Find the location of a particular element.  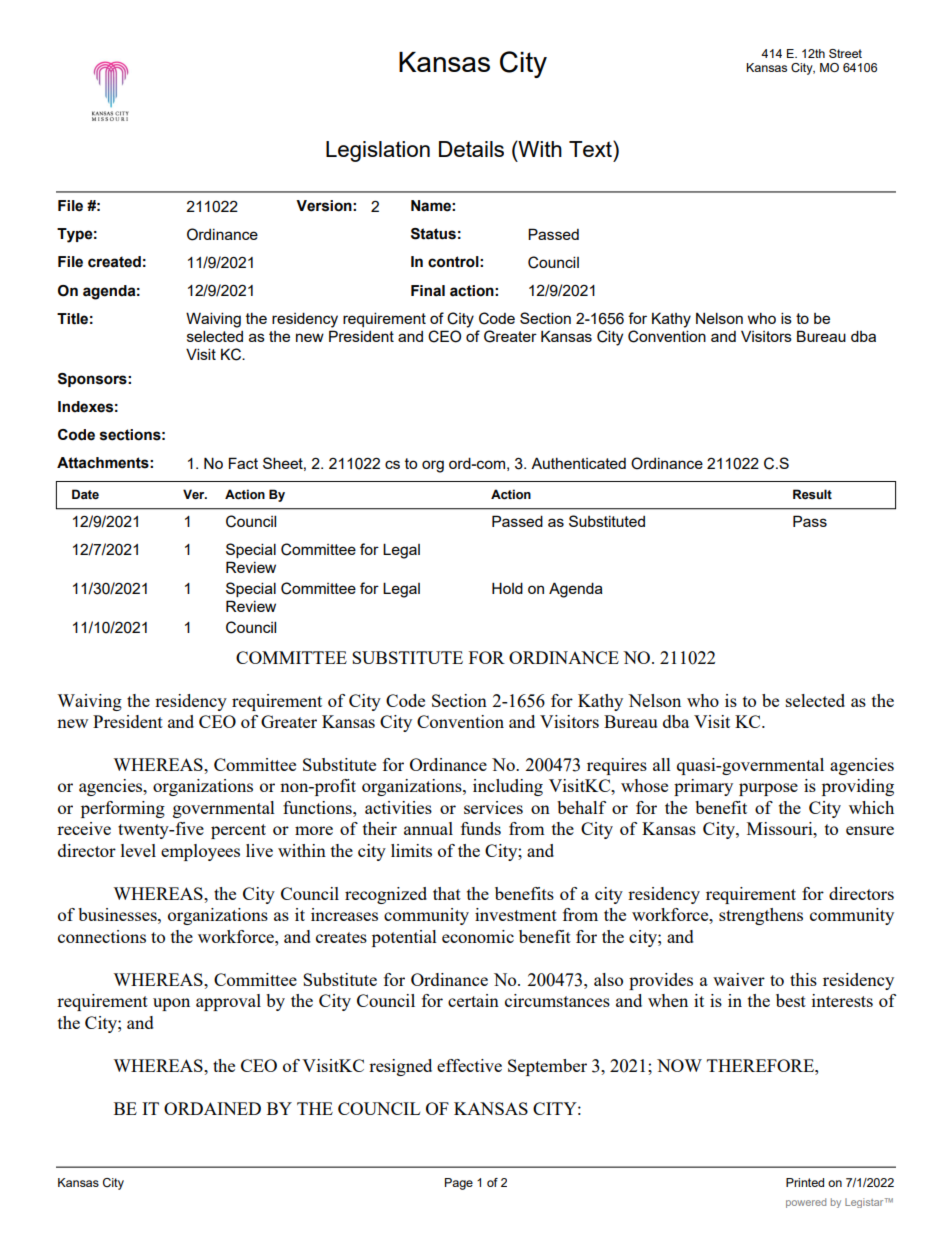

Street is located at coordinates (845, 53).
